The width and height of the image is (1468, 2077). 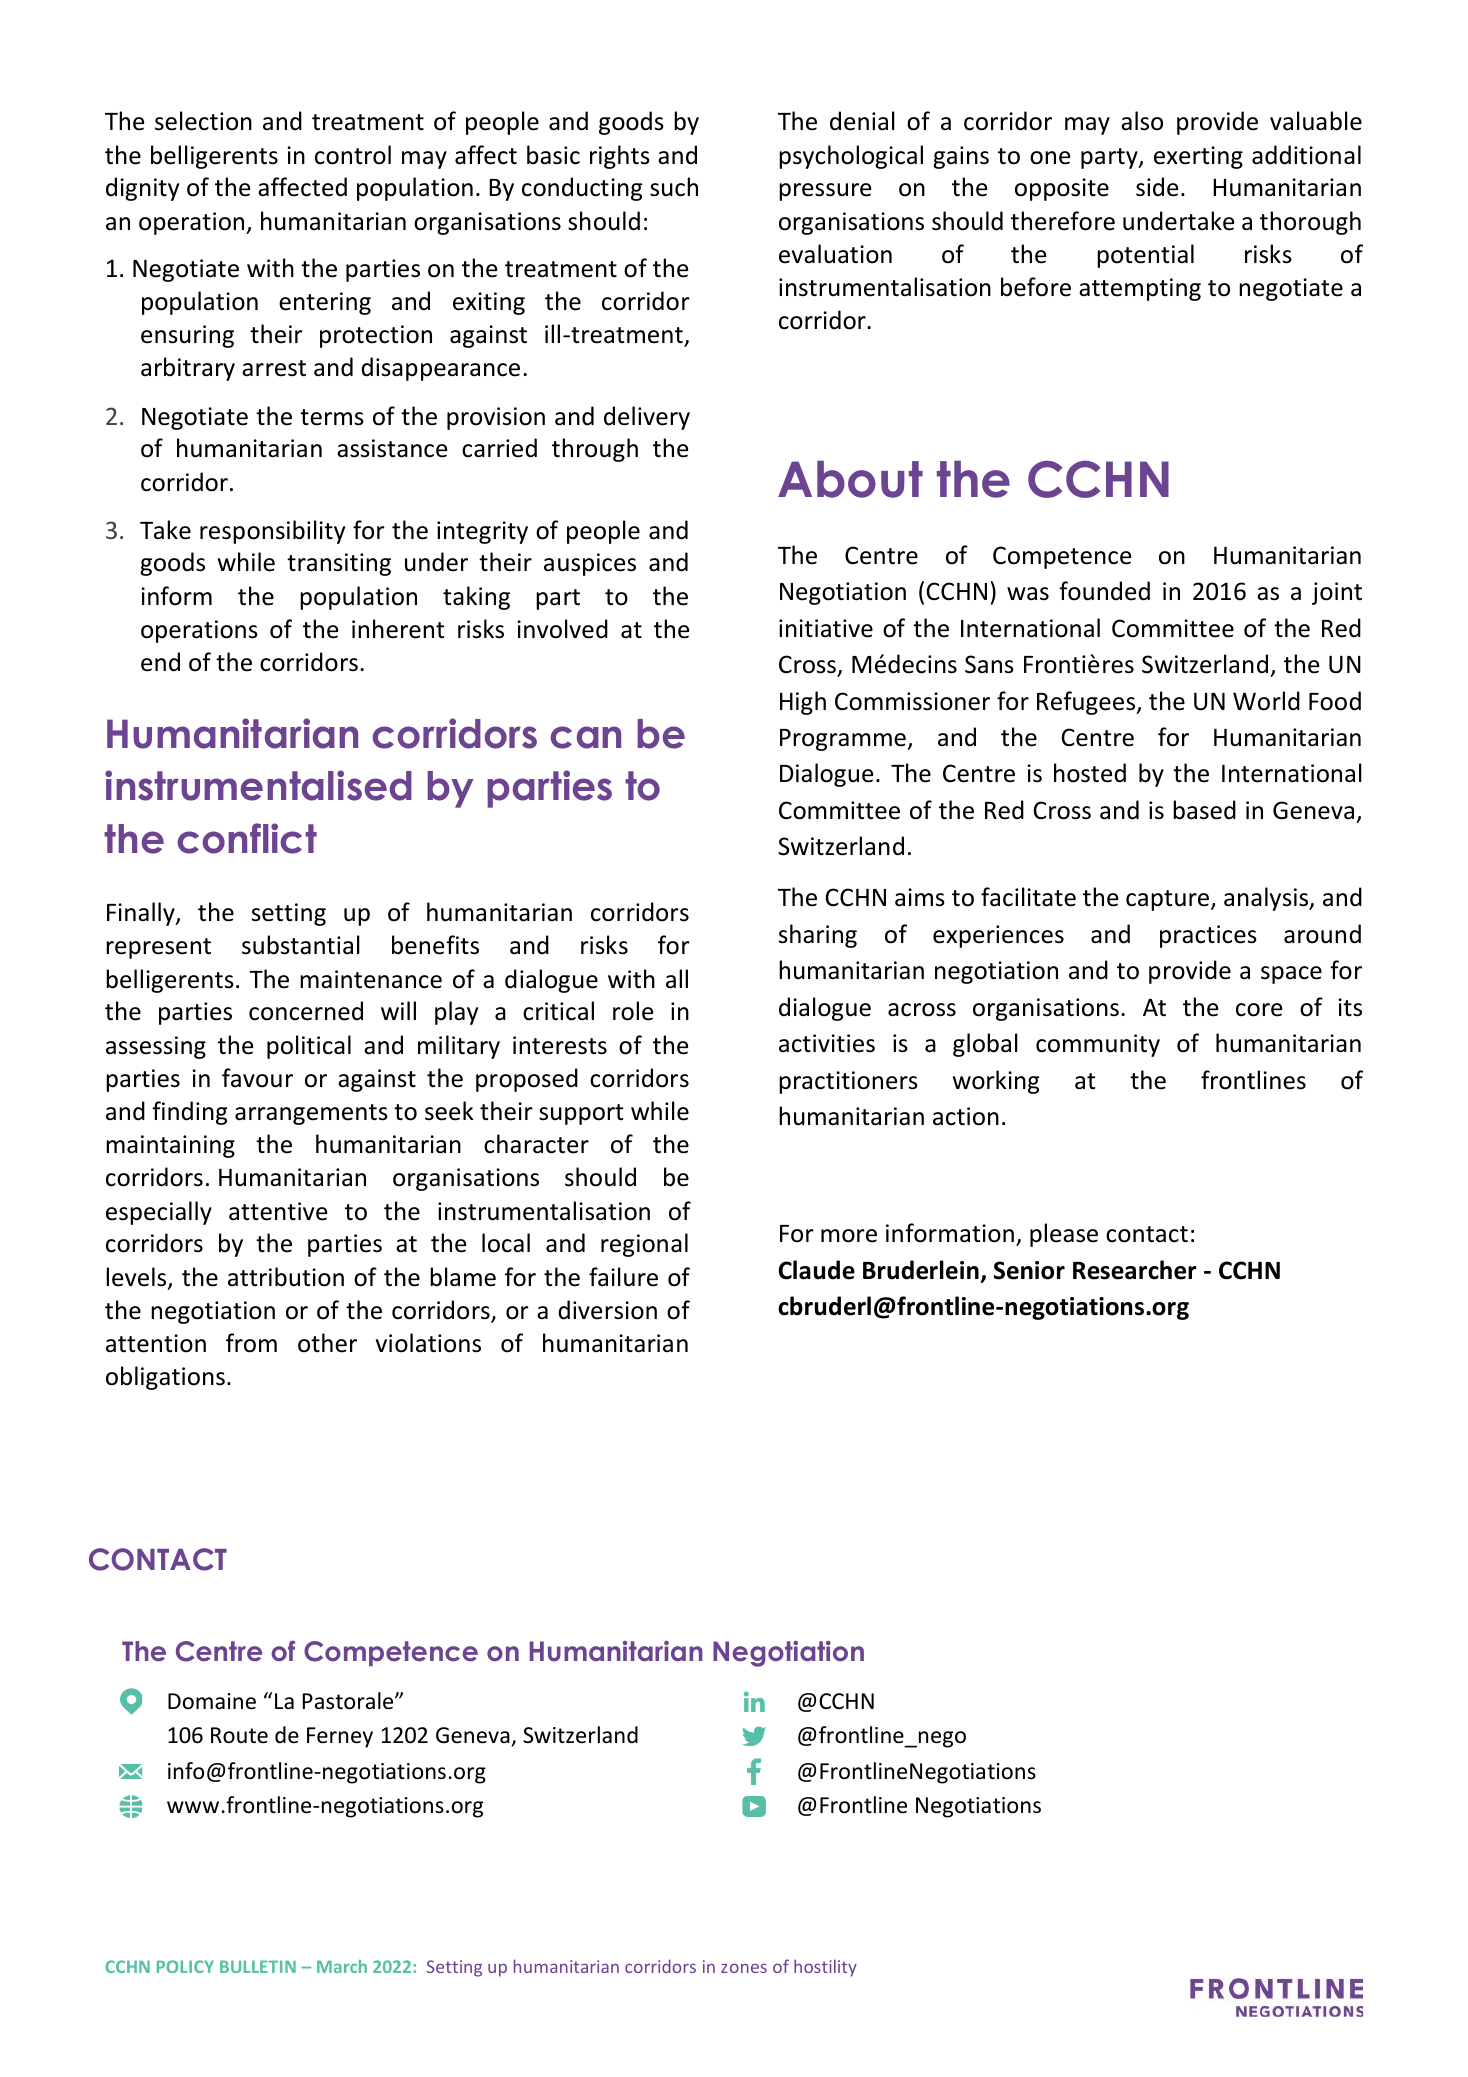 What do you see at coordinates (674, 187) in the image?
I see `such` at bounding box center [674, 187].
